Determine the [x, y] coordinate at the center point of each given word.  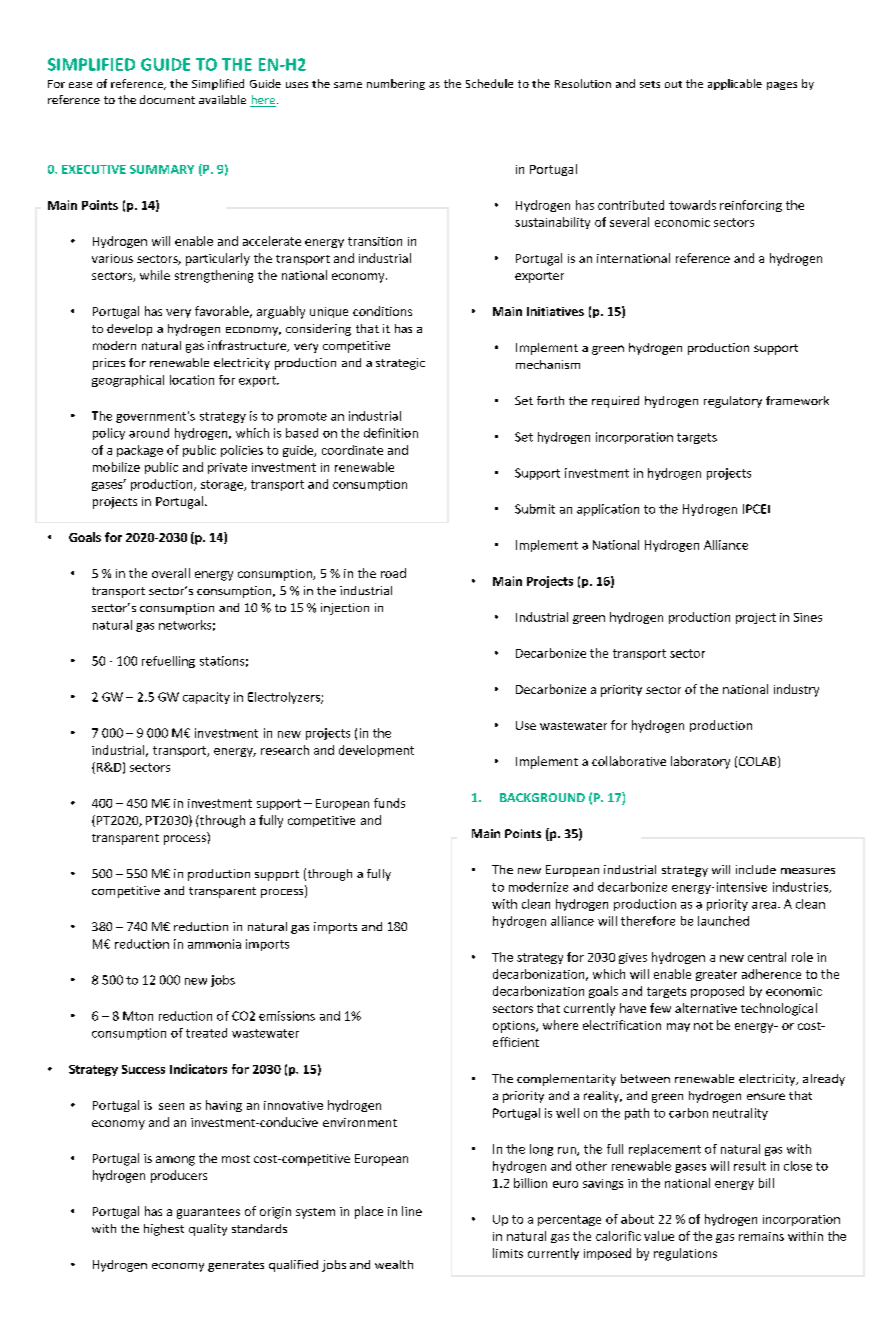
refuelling [168, 662]
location [192, 380]
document [167, 99]
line [412, 1211]
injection [345, 609]
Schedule [489, 83]
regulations [685, 1254]
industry [796, 690]
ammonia [214, 944]
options [515, 1027]
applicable [735, 84]
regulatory [733, 402]
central [767, 957]
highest [164, 1230]
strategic [400, 364]
